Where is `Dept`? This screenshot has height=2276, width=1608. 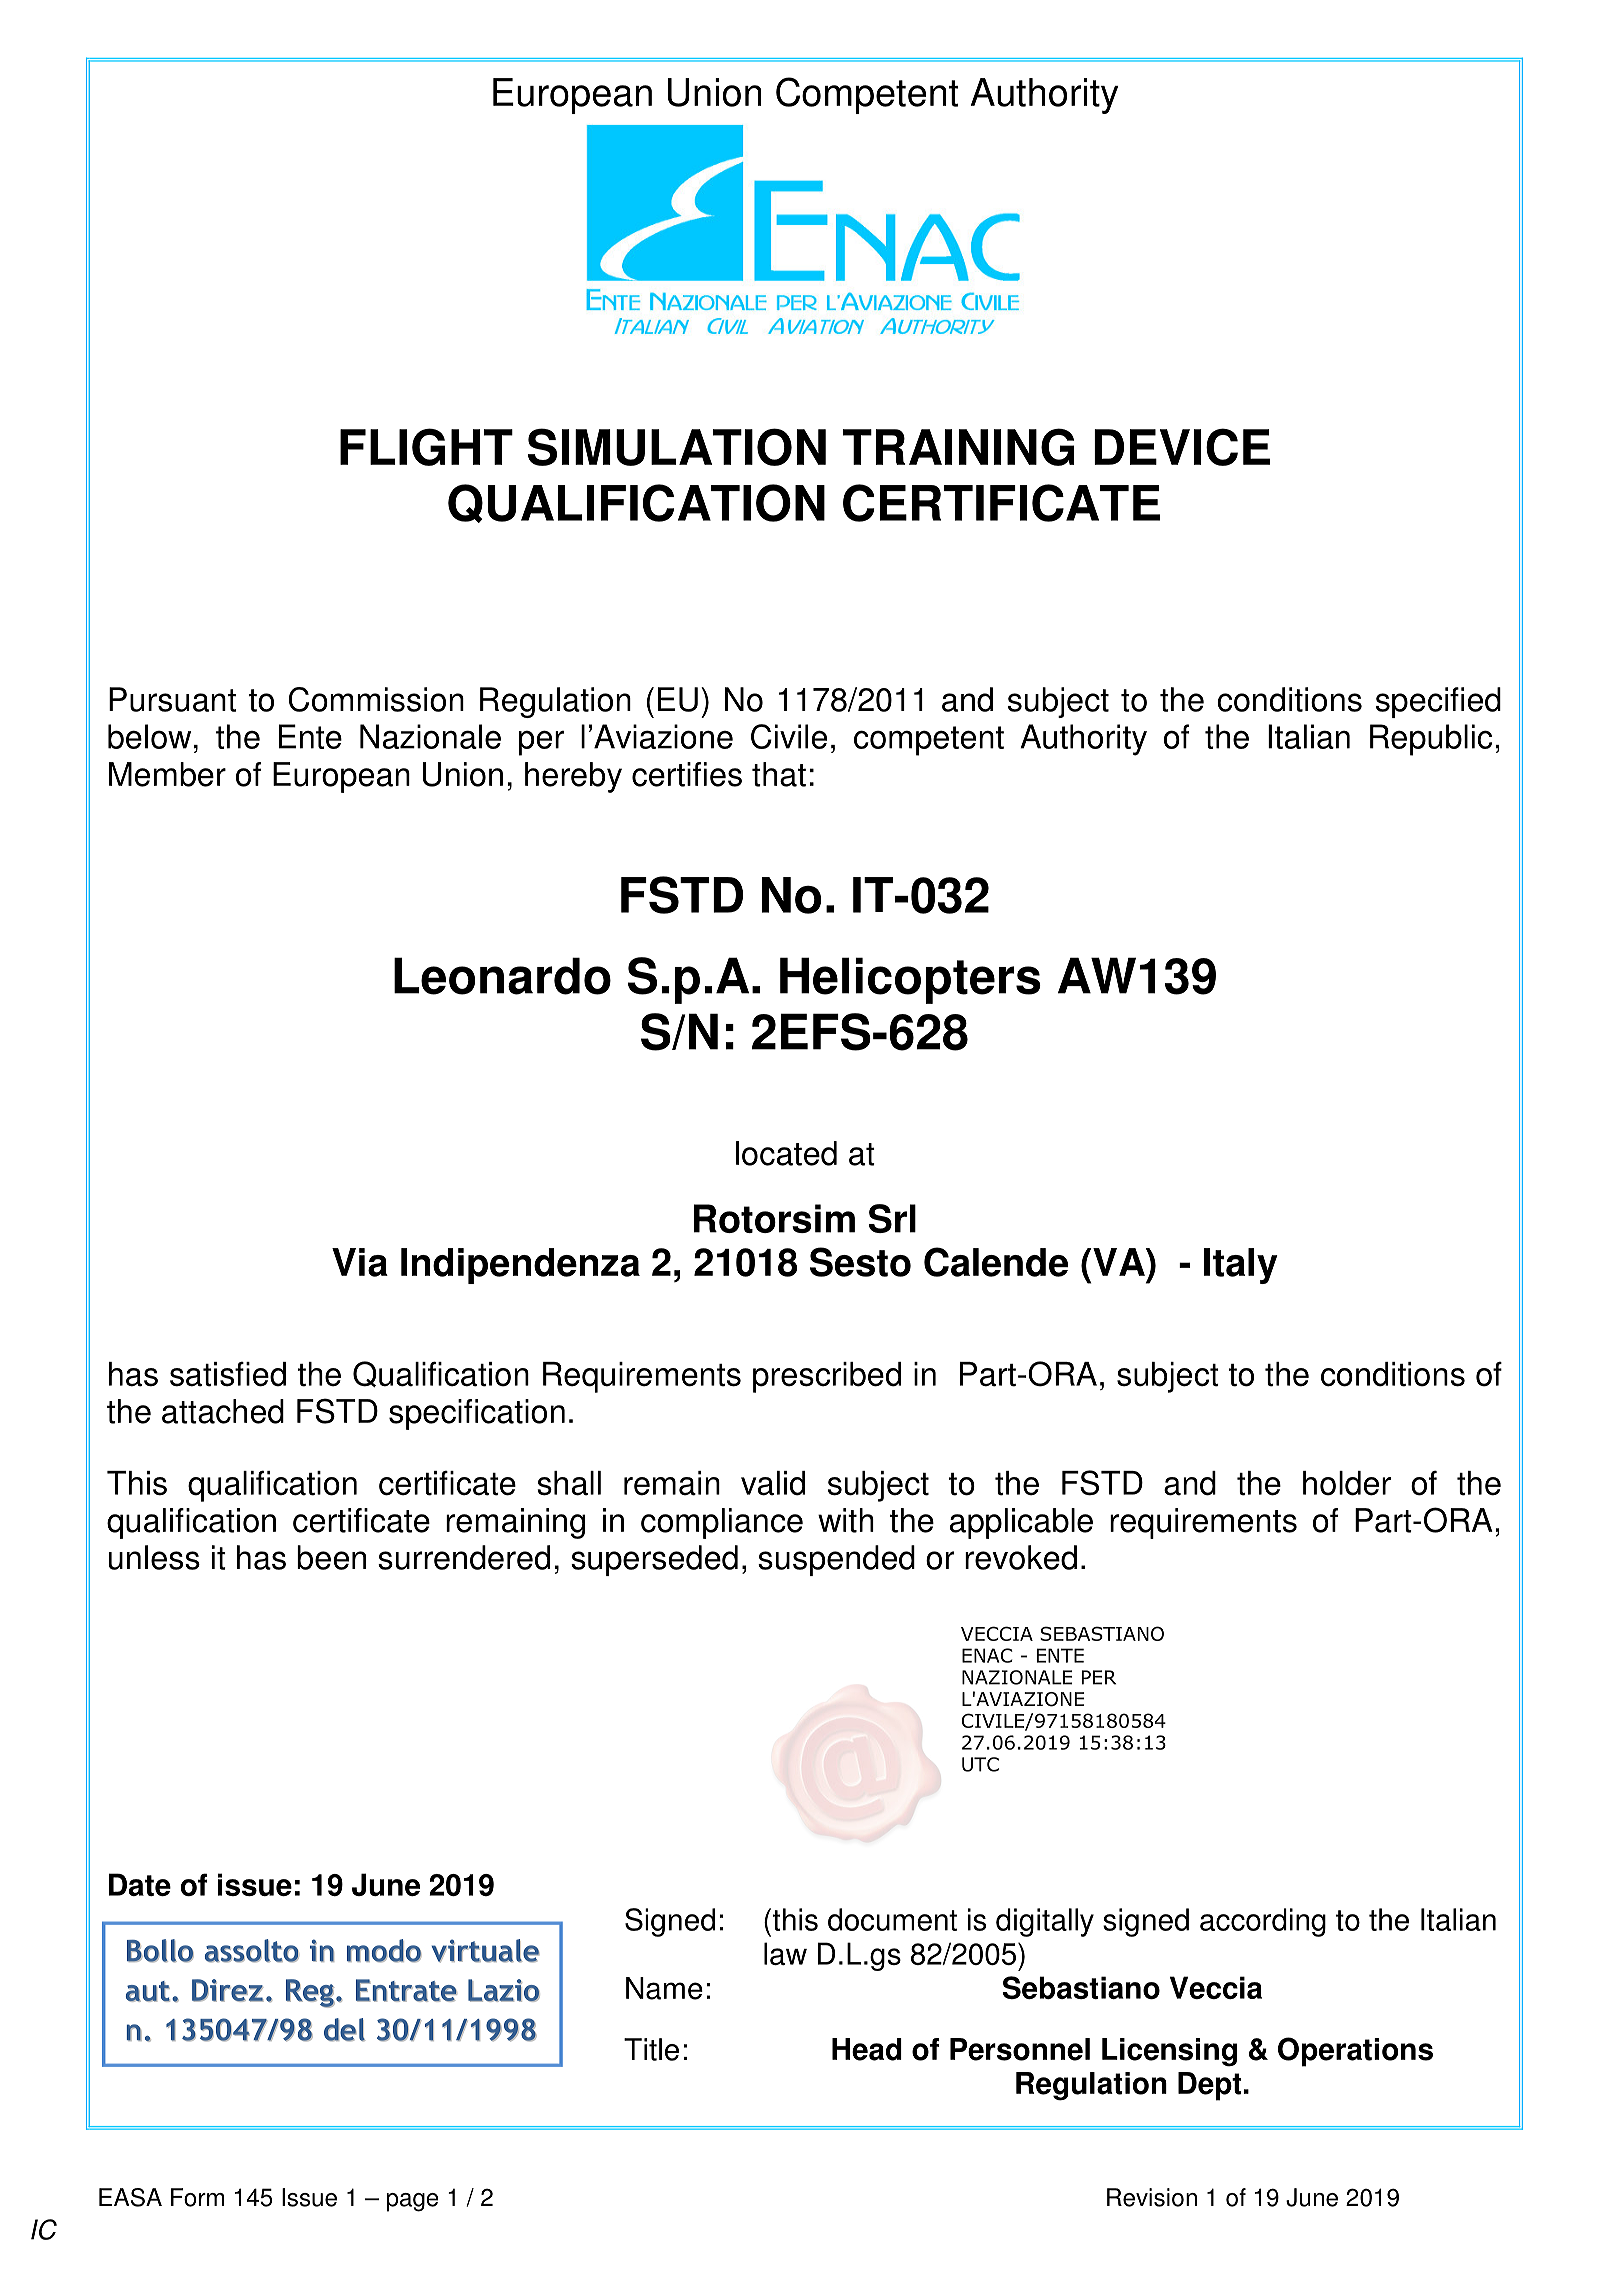 Dept is located at coordinates (1210, 2086).
